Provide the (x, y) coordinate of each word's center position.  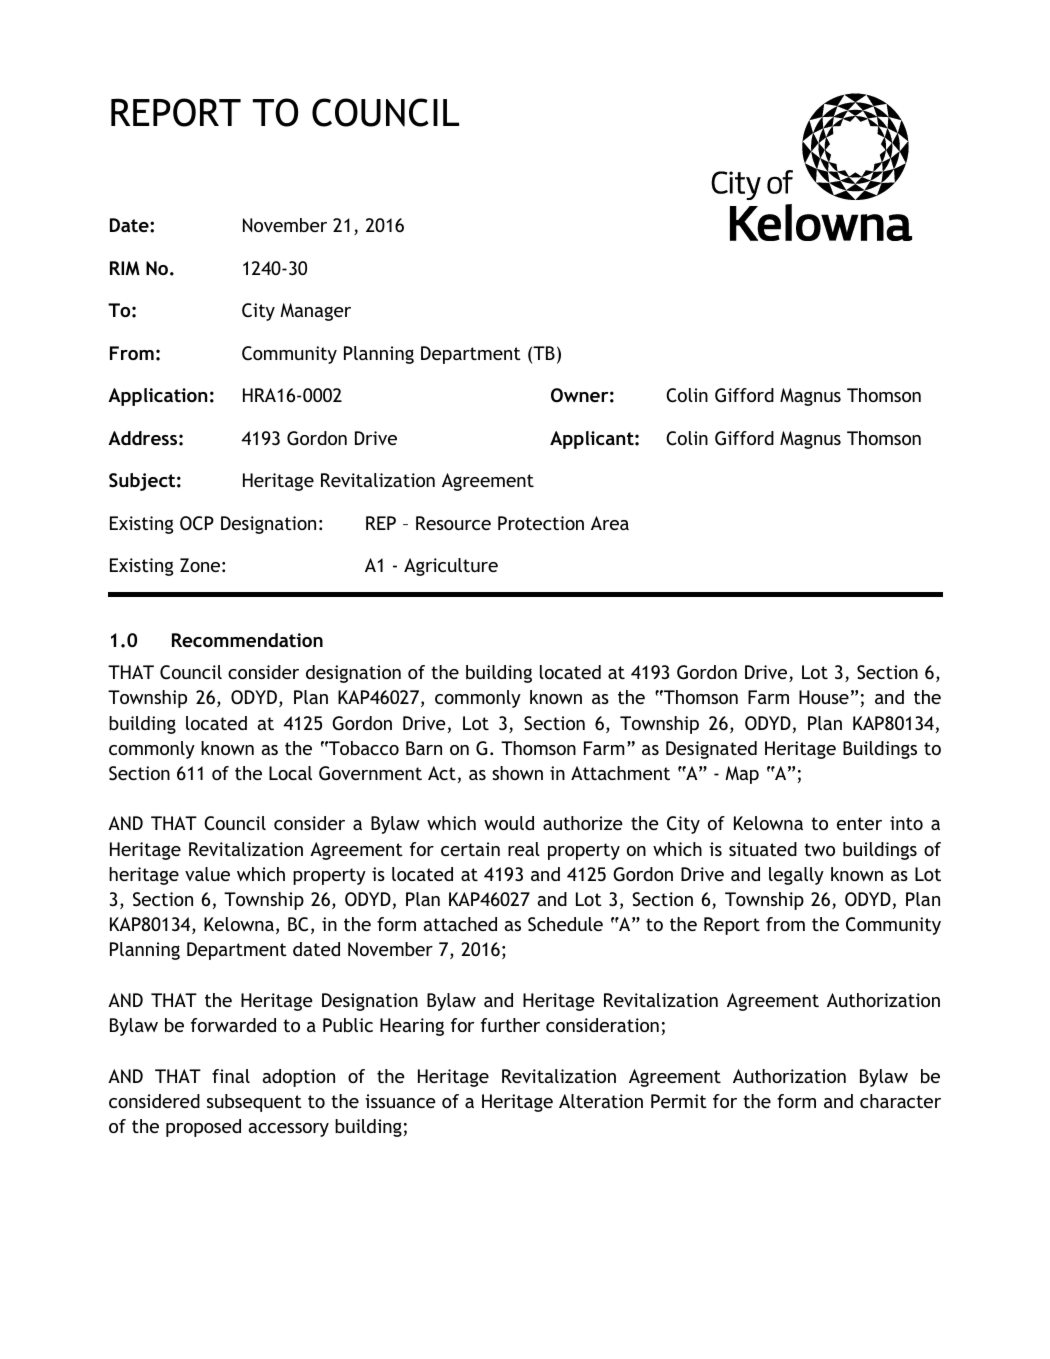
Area (610, 523)
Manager (315, 312)
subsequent (254, 1103)
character (900, 1101)
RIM (125, 268)
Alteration (601, 1101)
